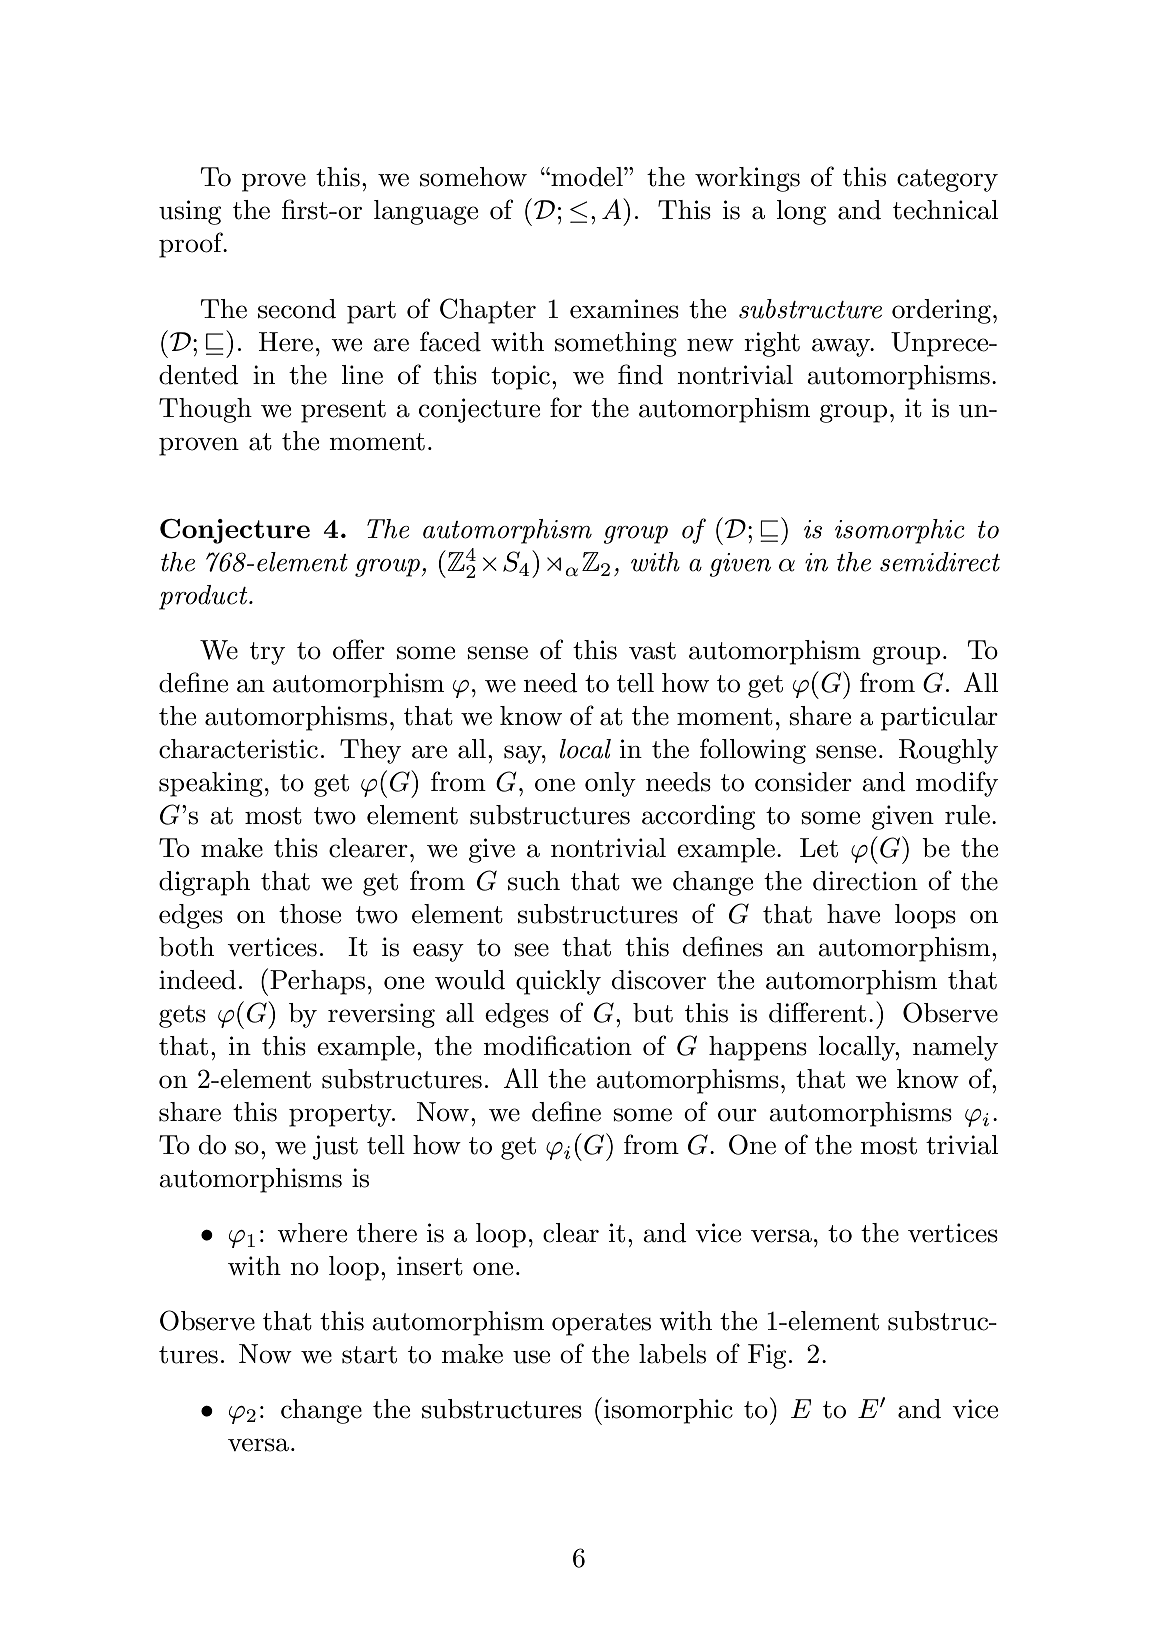 Image resolution: width=1158 pixels, height=1643 pixels. What do you see at coordinates (190, 212) in the screenshot?
I see `using` at bounding box center [190, 212].
